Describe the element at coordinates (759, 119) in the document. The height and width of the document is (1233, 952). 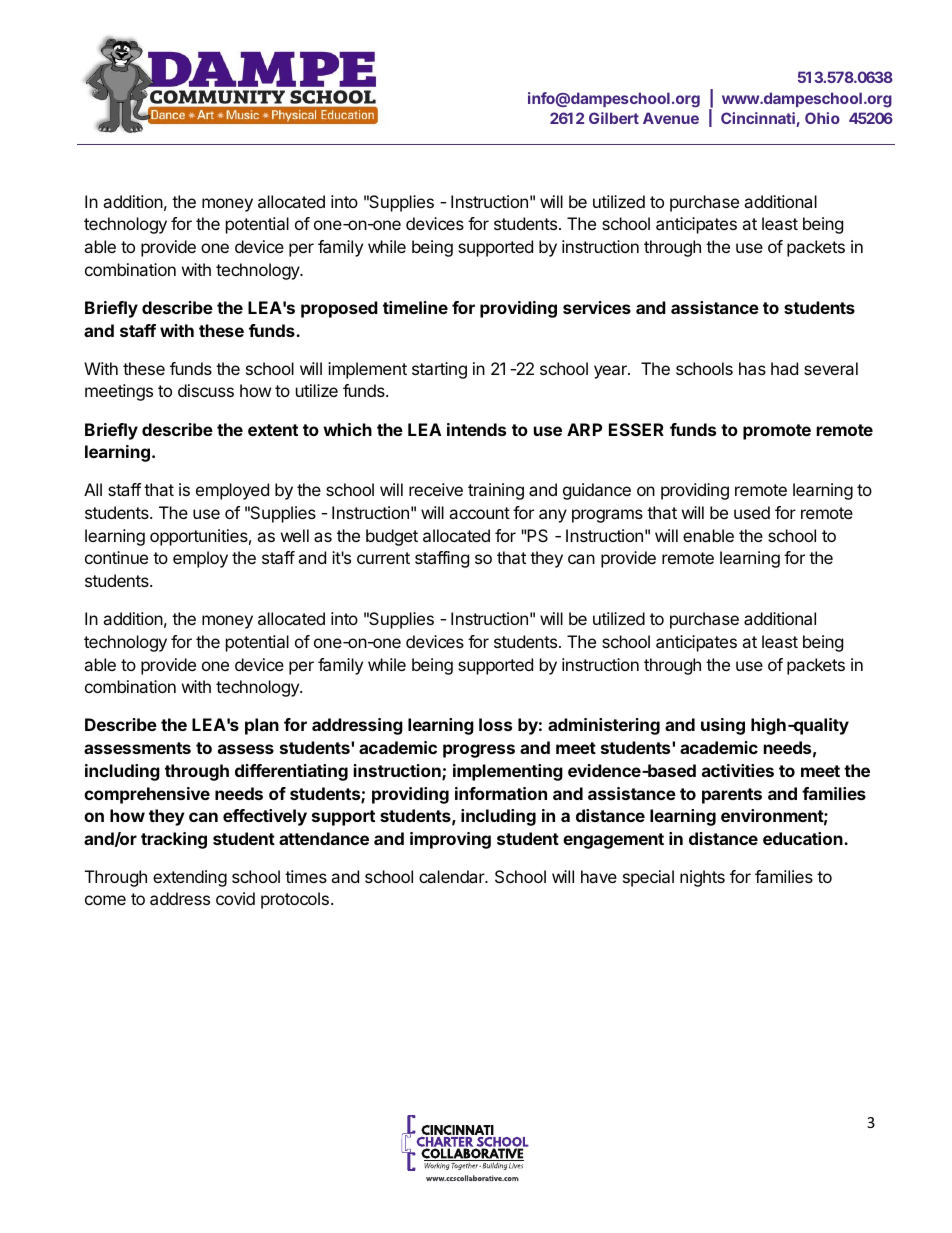
I see `Cincinnati` at that location.
